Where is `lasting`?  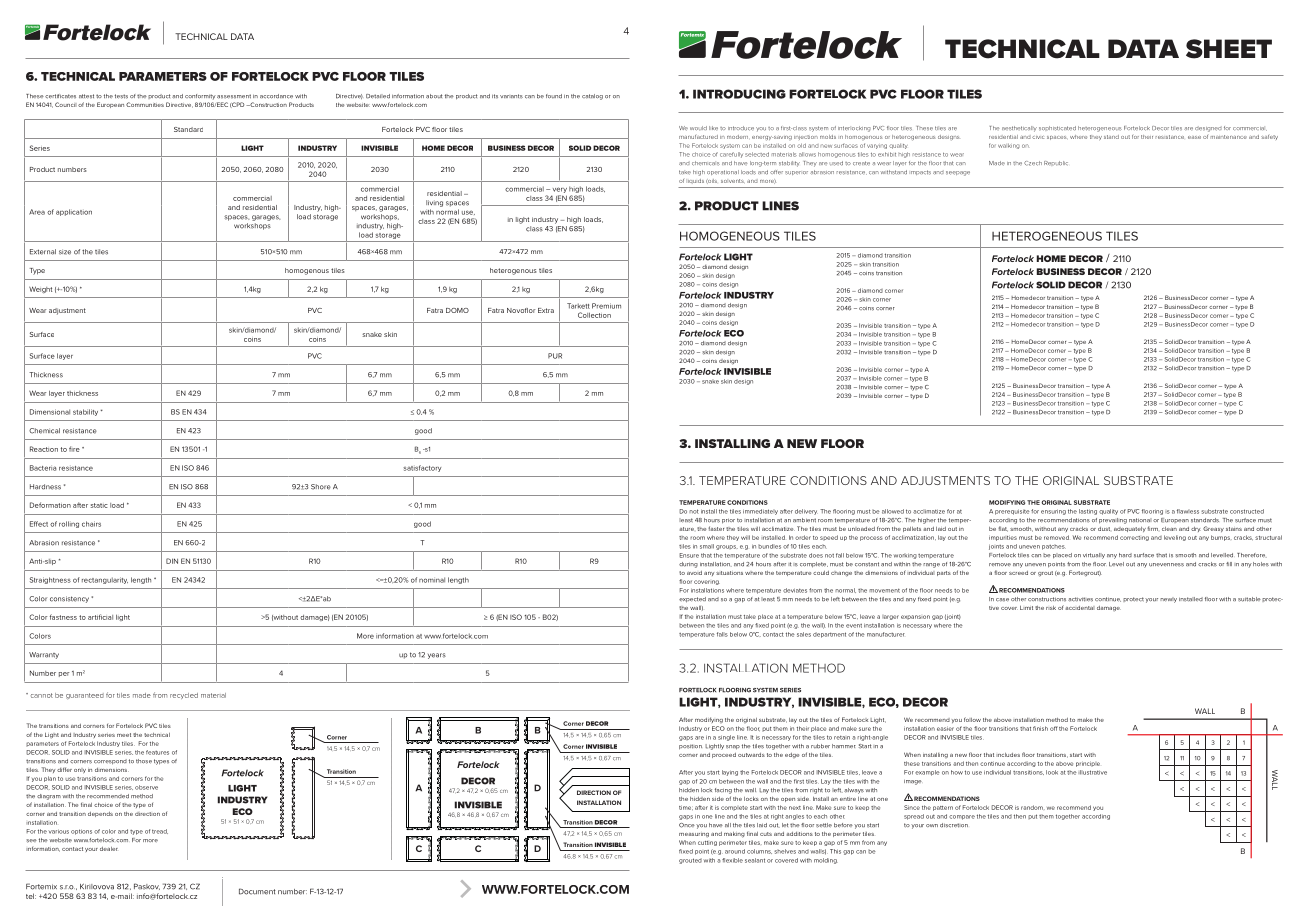 lasting is located at coordinates (1088, 512).
